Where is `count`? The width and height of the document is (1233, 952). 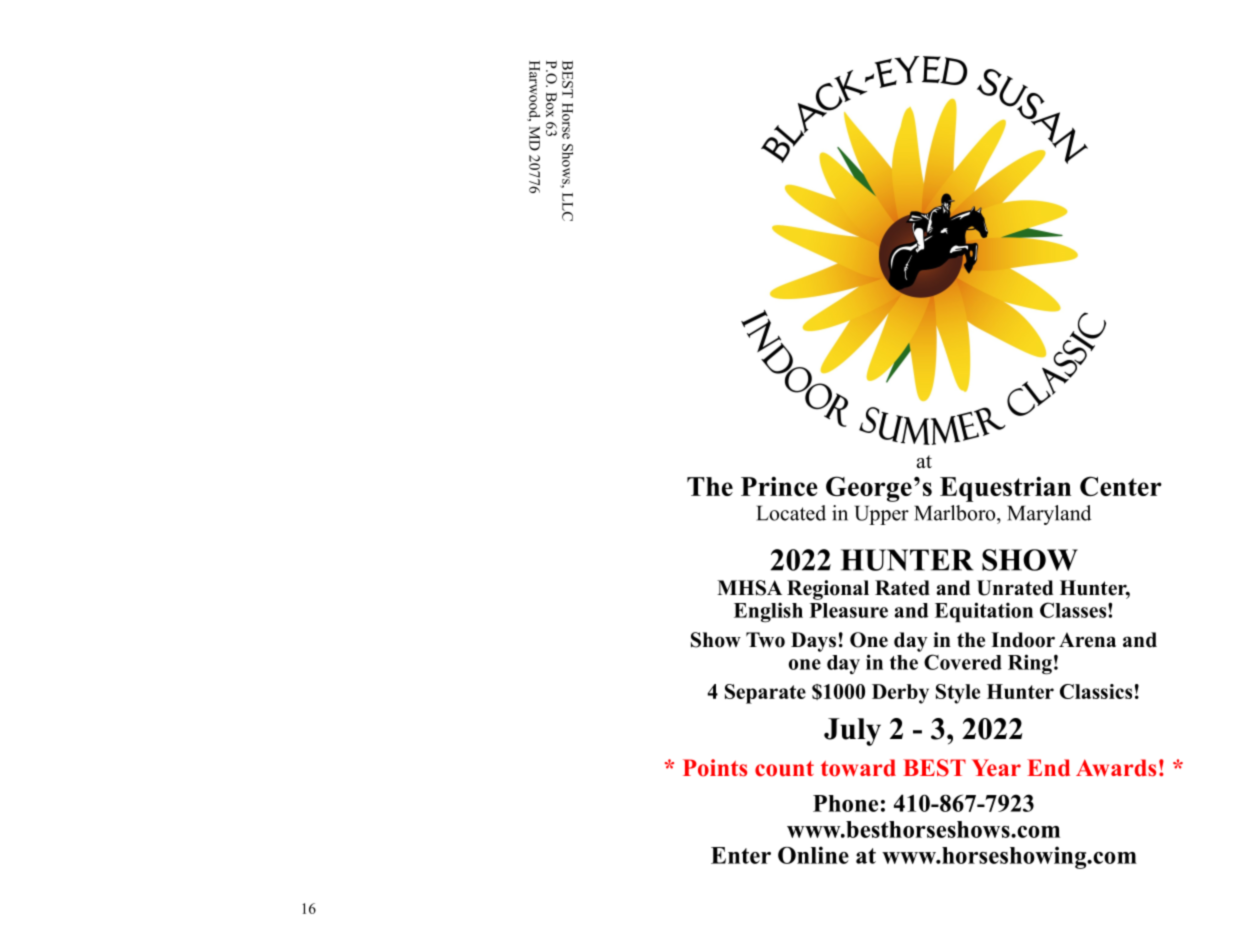 count is located at coordinates (784, 769).
